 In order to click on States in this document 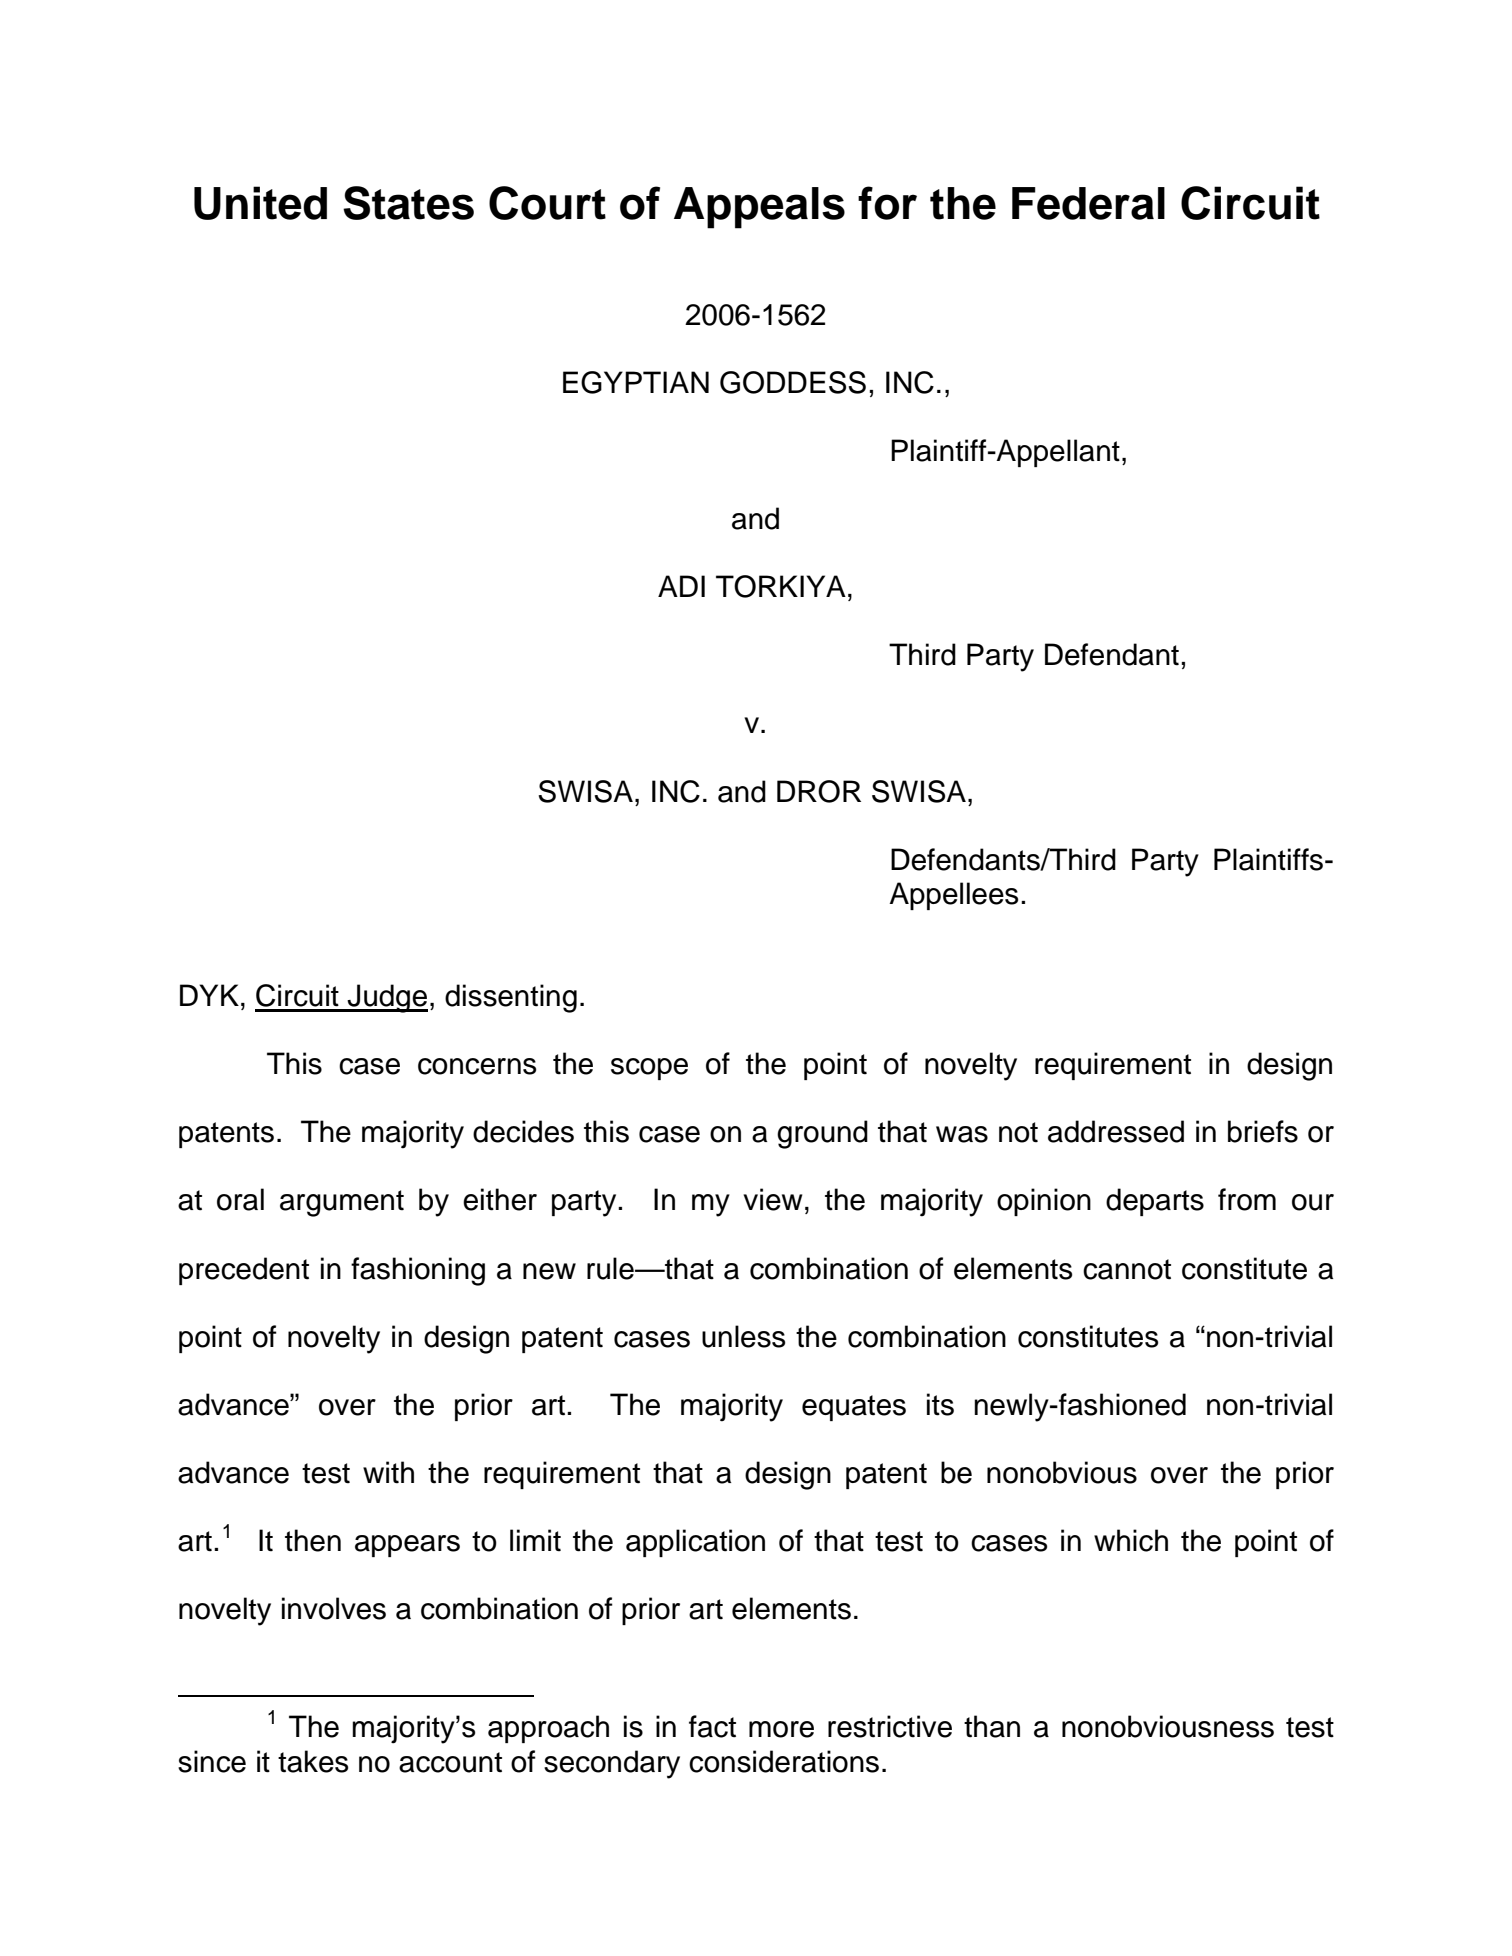, I will do `click(408, 203)`.
